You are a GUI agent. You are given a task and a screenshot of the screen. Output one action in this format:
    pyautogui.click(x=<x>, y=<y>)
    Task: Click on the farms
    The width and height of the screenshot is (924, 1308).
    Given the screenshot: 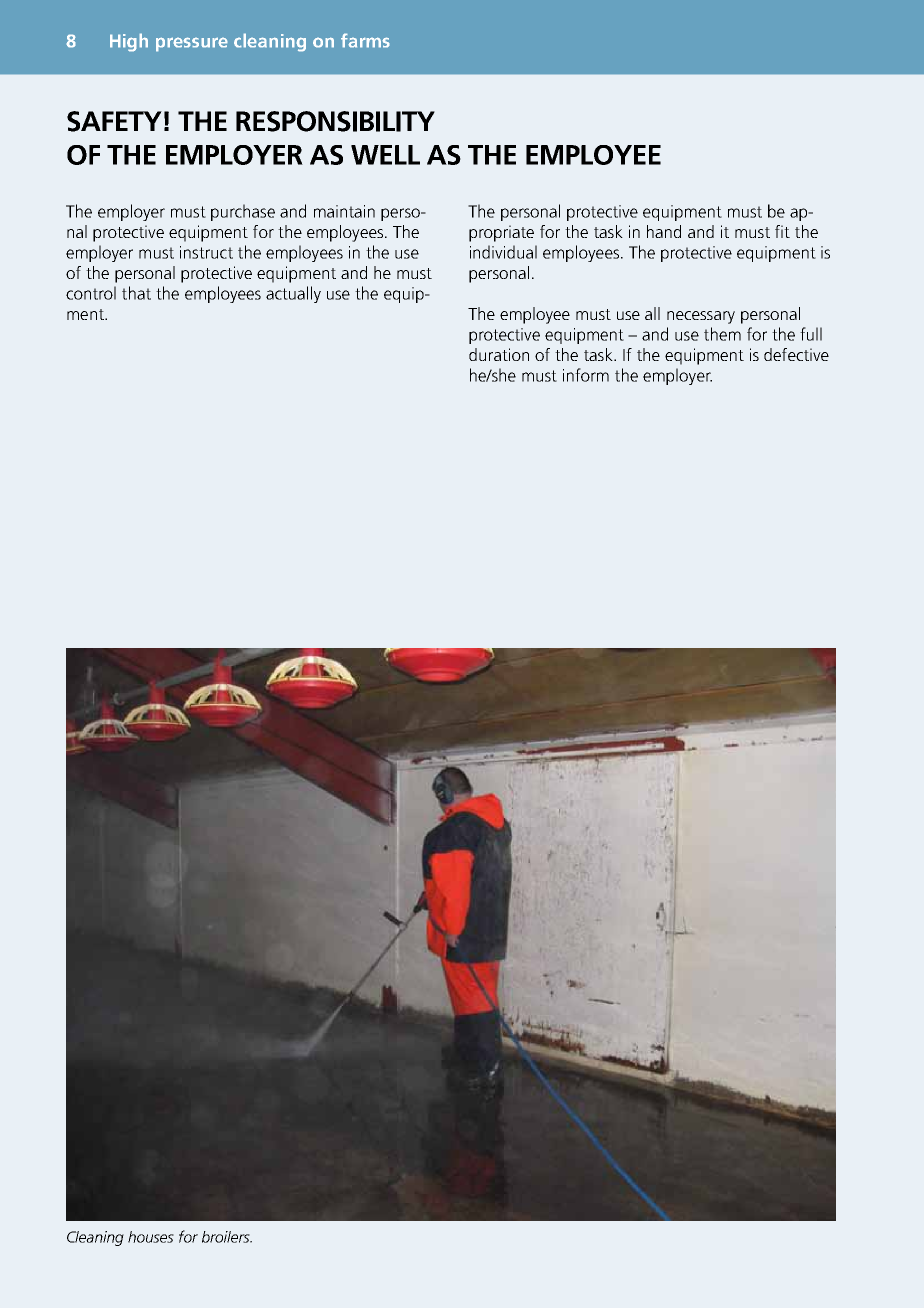 What is the action you would take?
    pyautogui.click(x=365, y=40)
